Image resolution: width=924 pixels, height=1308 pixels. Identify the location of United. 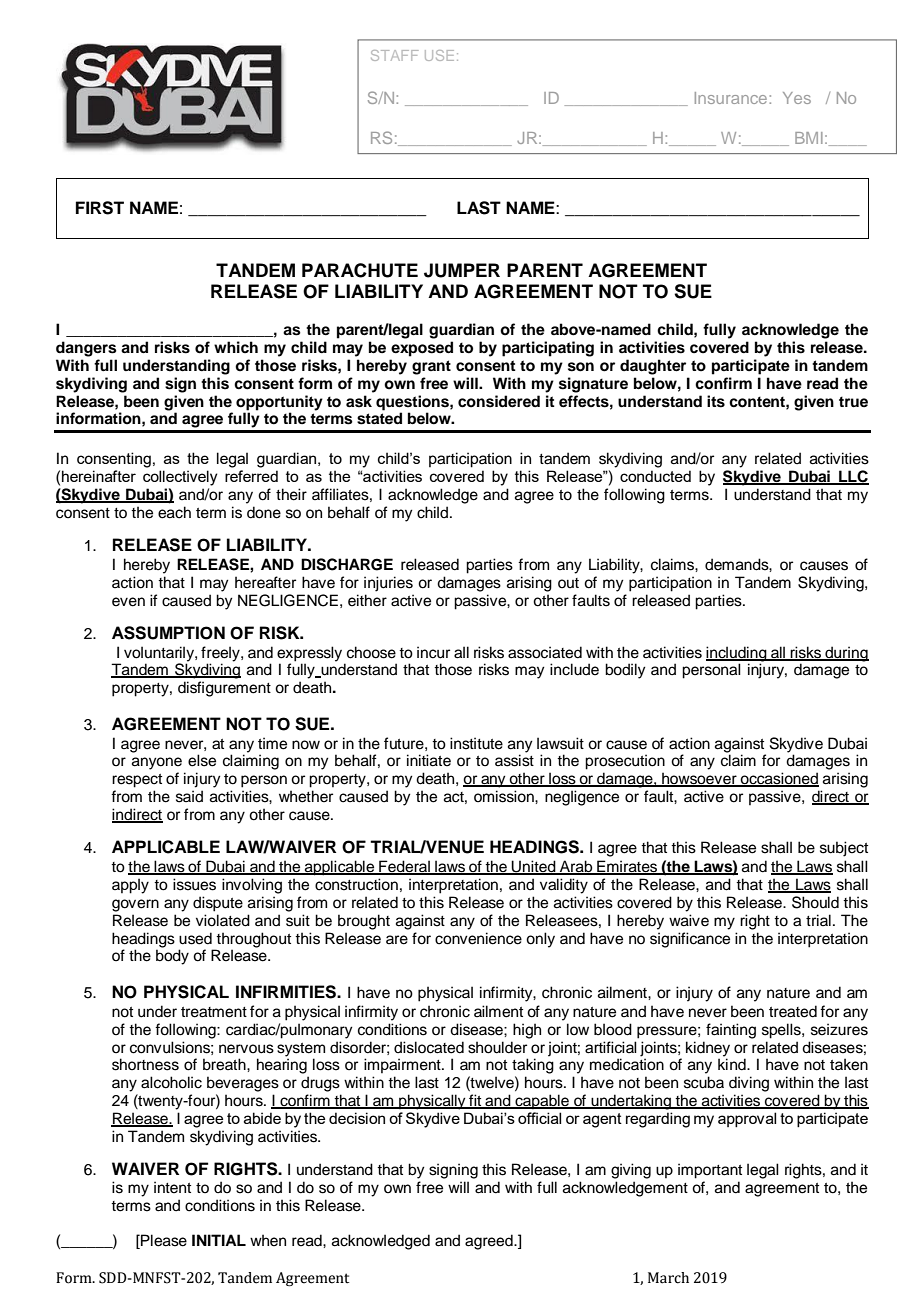
(534, 867).
